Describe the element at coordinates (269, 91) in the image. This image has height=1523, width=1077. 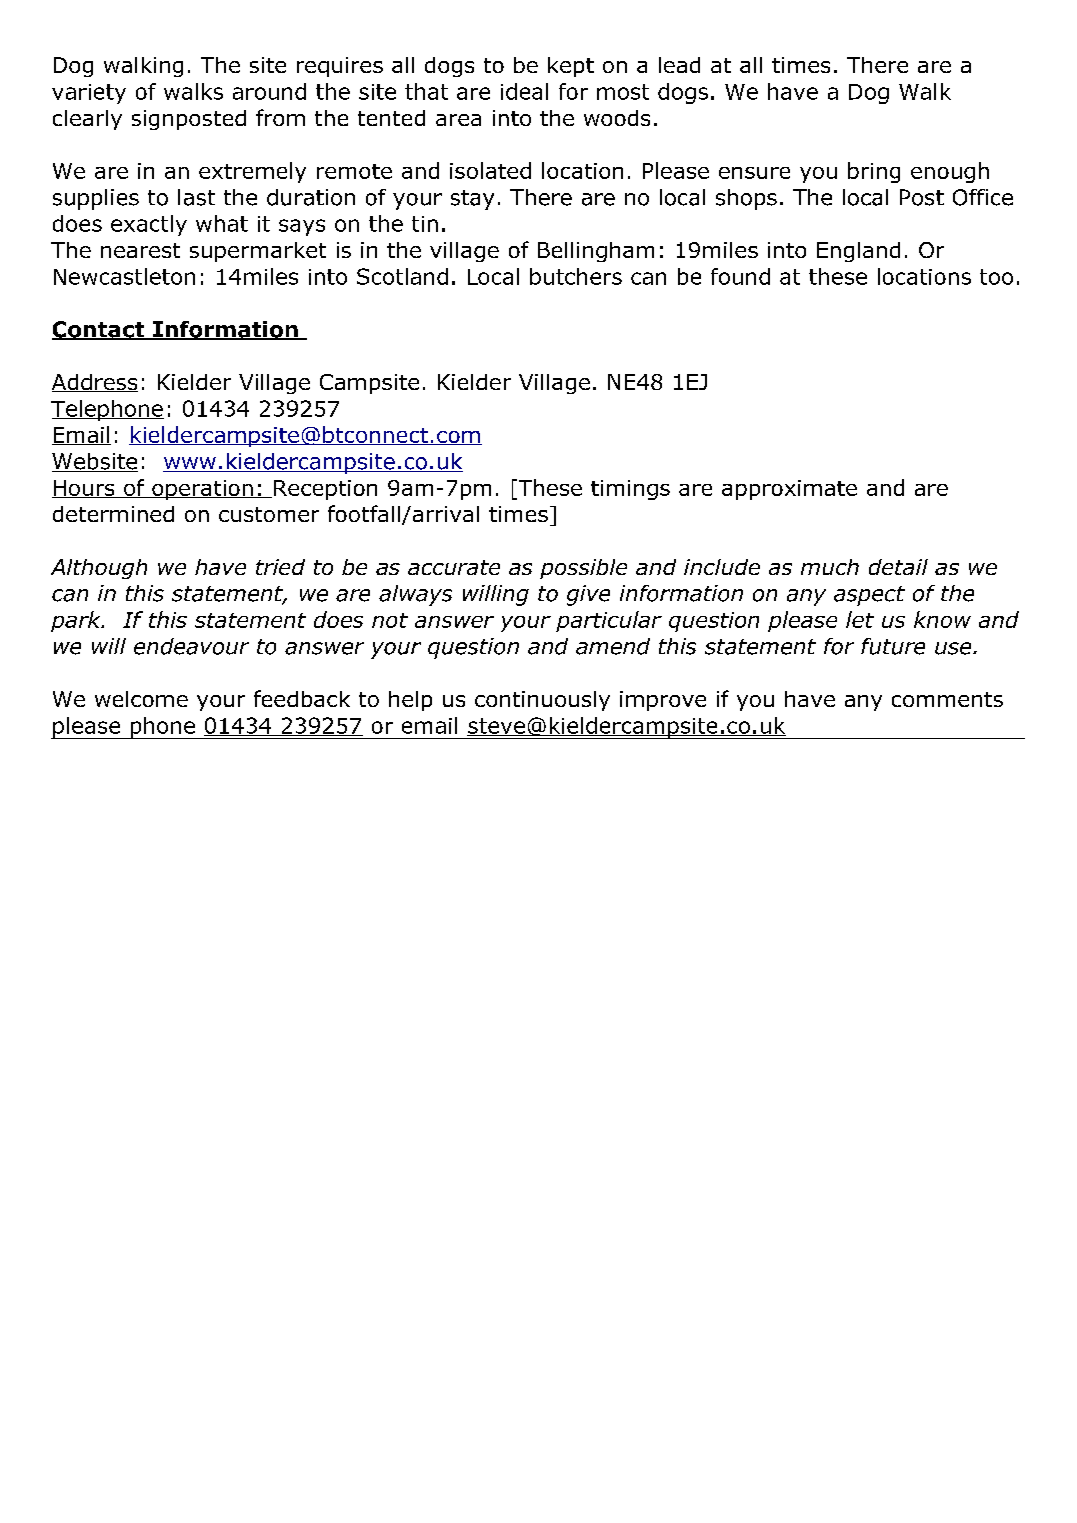
I see `around` at that location.
